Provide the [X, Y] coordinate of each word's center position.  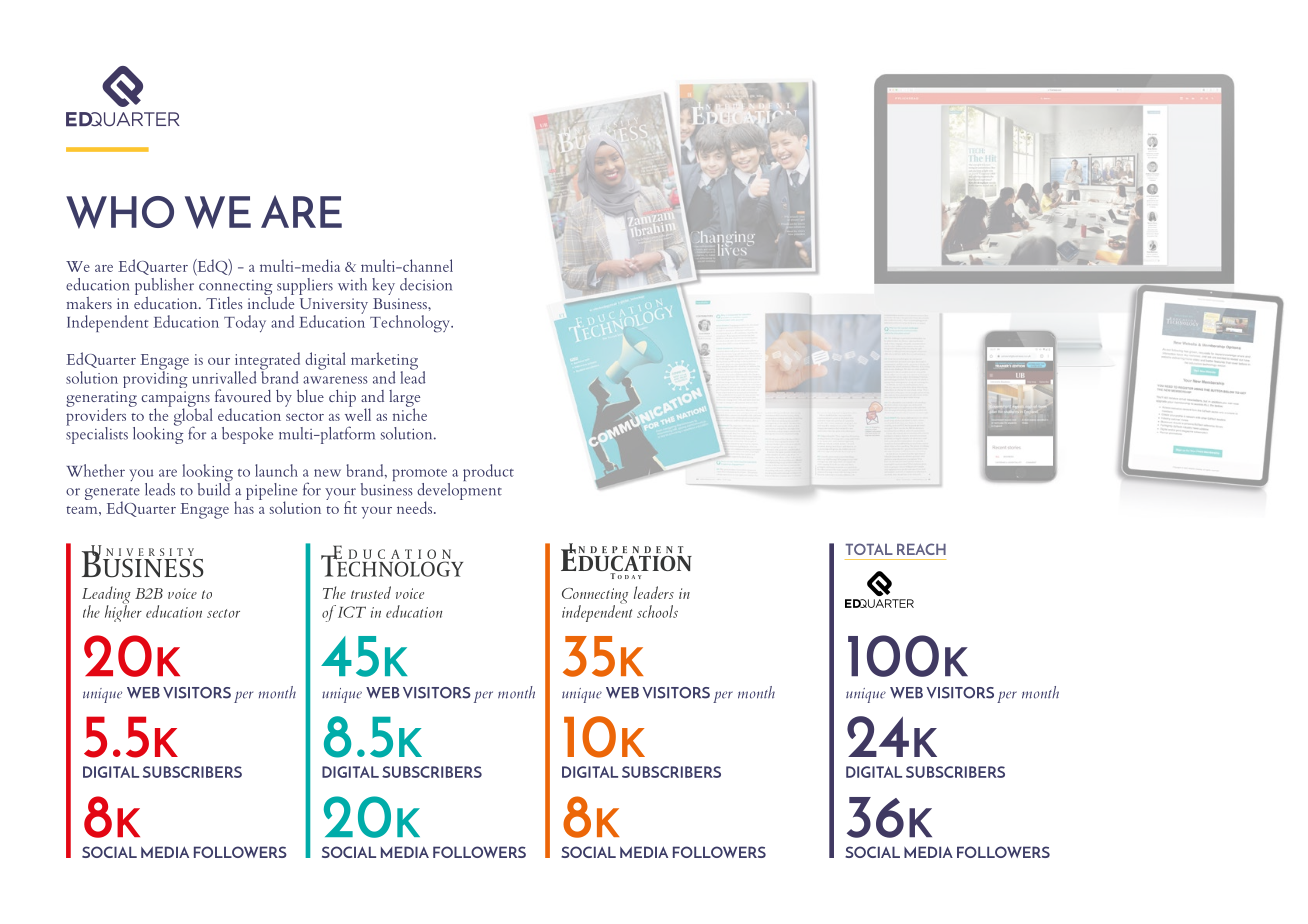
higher [123, 612]
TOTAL [869, 549]
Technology [411, 324]
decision [426, 284]
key [383, 286]
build [214, 488]
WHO [120, 212]
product [488, 472]
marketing [384, 362]
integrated [267, 362]
